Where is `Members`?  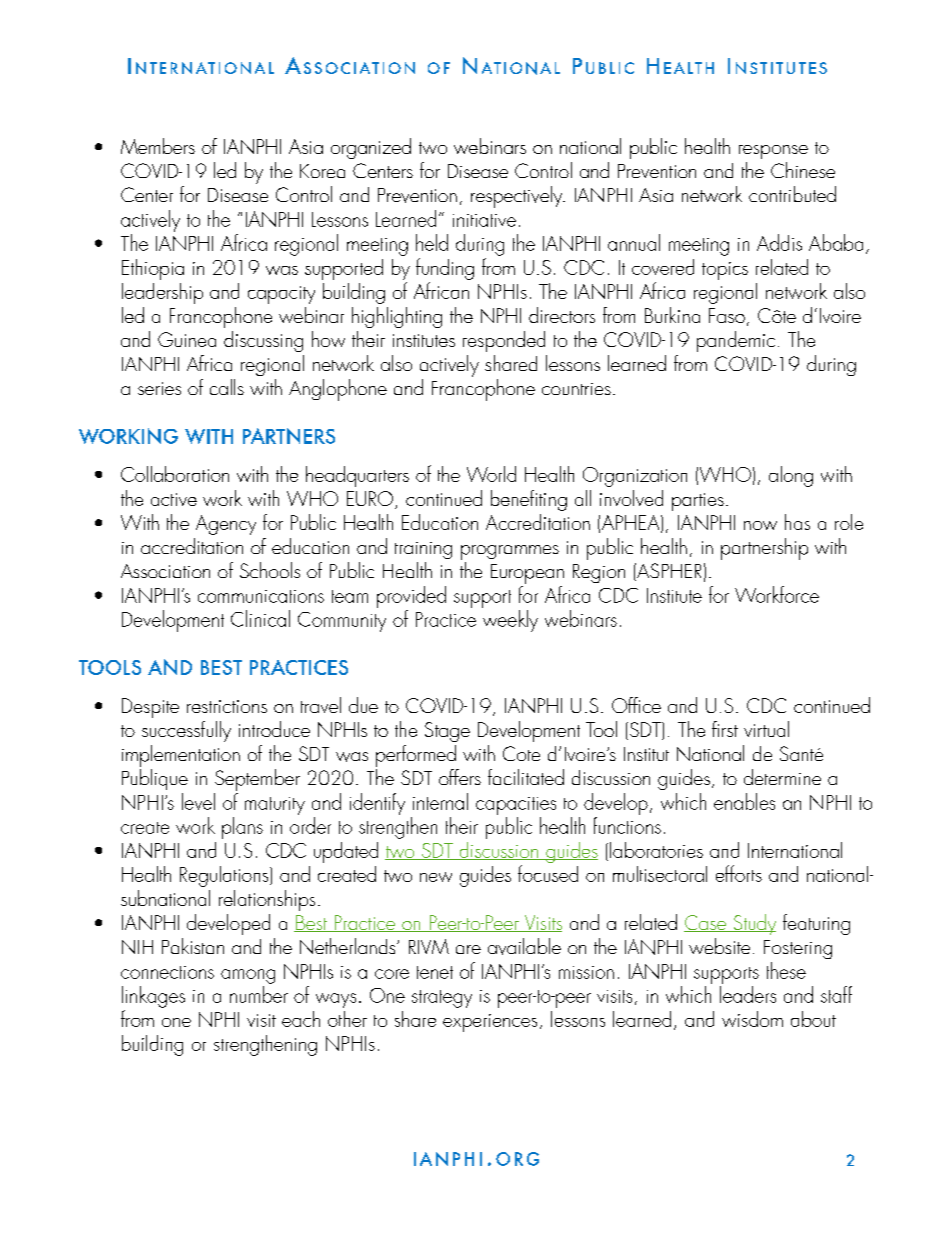 Members is located at coordinates (158, 146).
